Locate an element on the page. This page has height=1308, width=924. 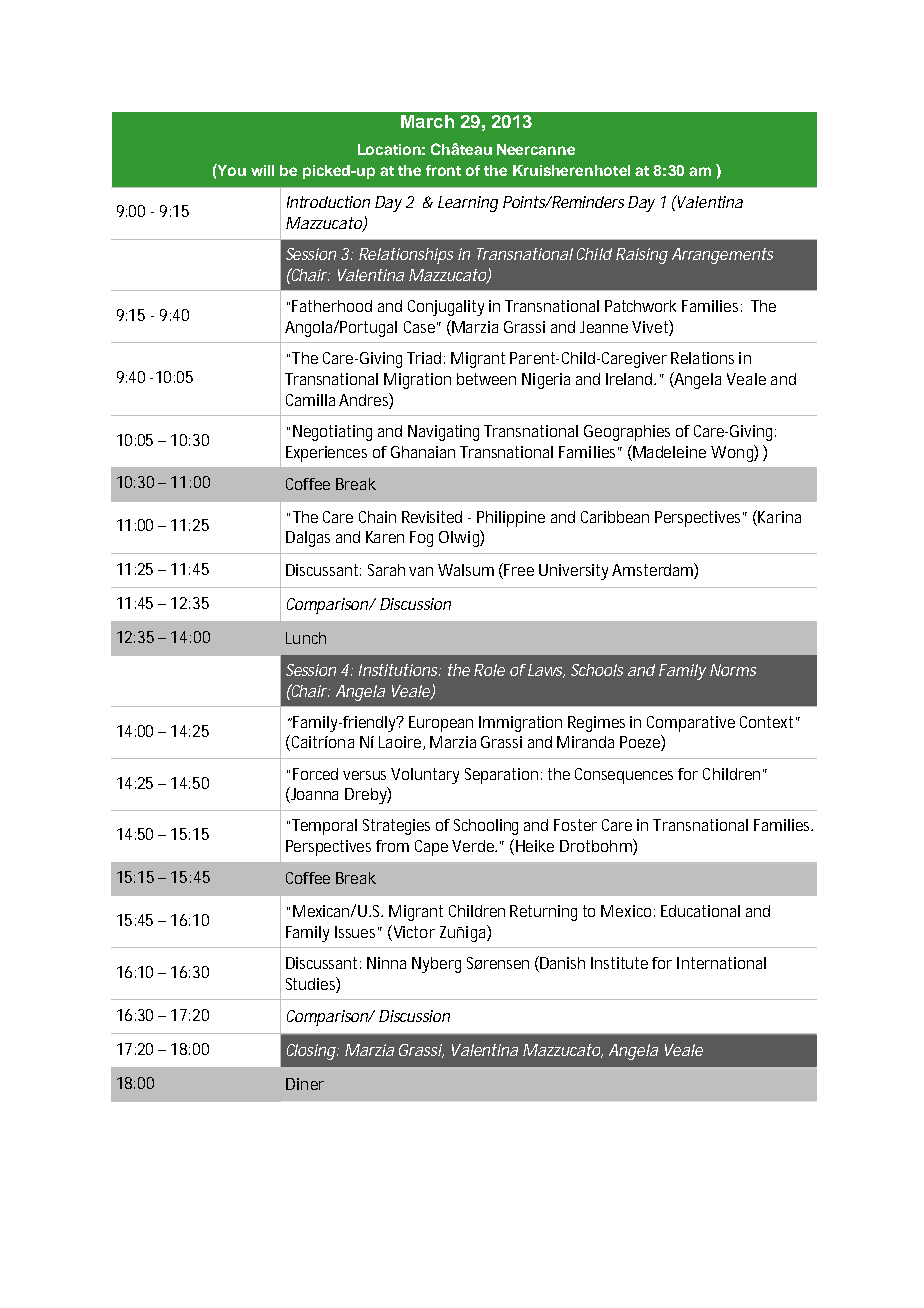
Closing is located at coordinates (311, 1052).
